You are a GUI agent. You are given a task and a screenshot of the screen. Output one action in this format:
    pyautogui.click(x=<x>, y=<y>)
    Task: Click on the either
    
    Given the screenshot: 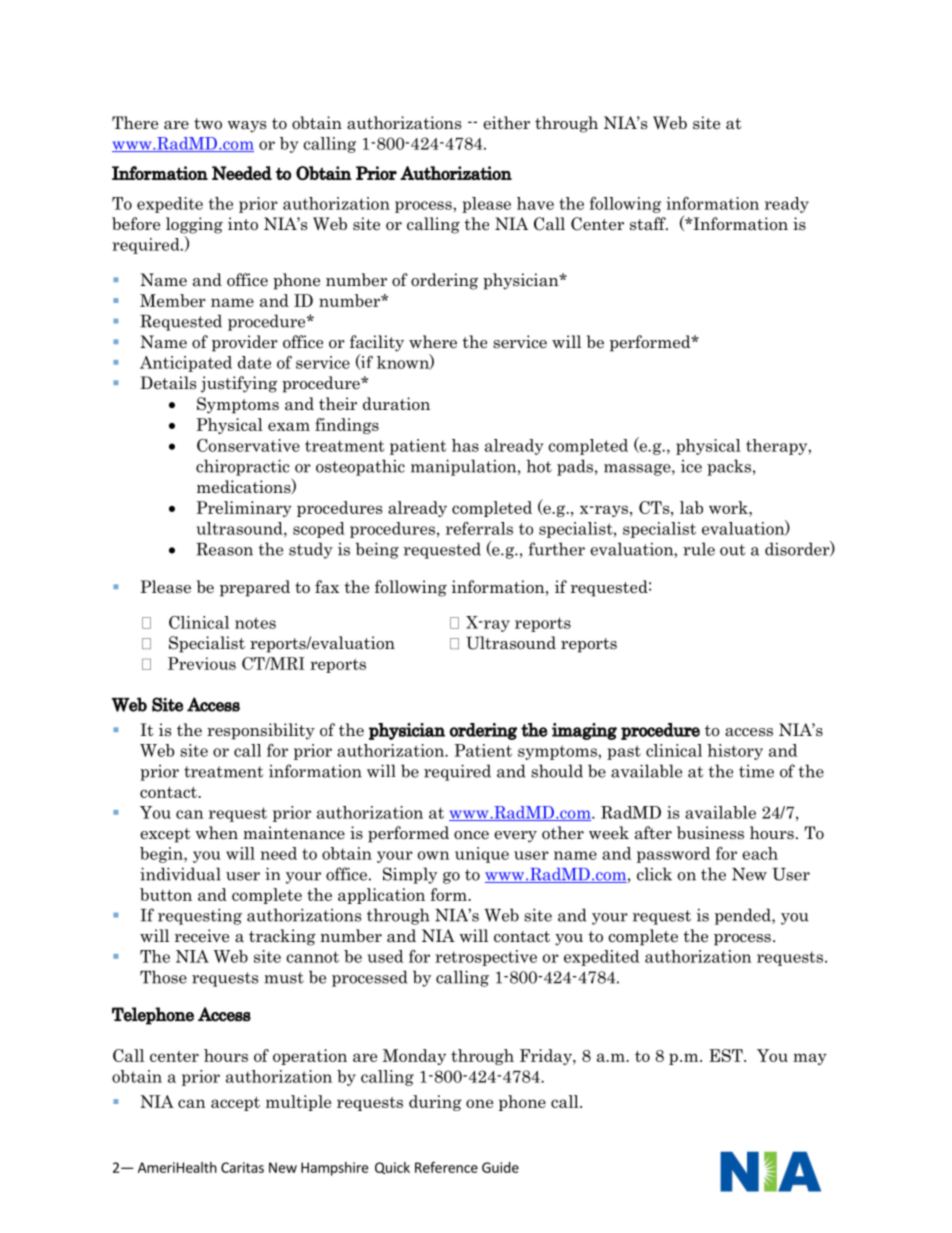 What is the action you would take?
    pyautogui.click(x=506, y=123)
